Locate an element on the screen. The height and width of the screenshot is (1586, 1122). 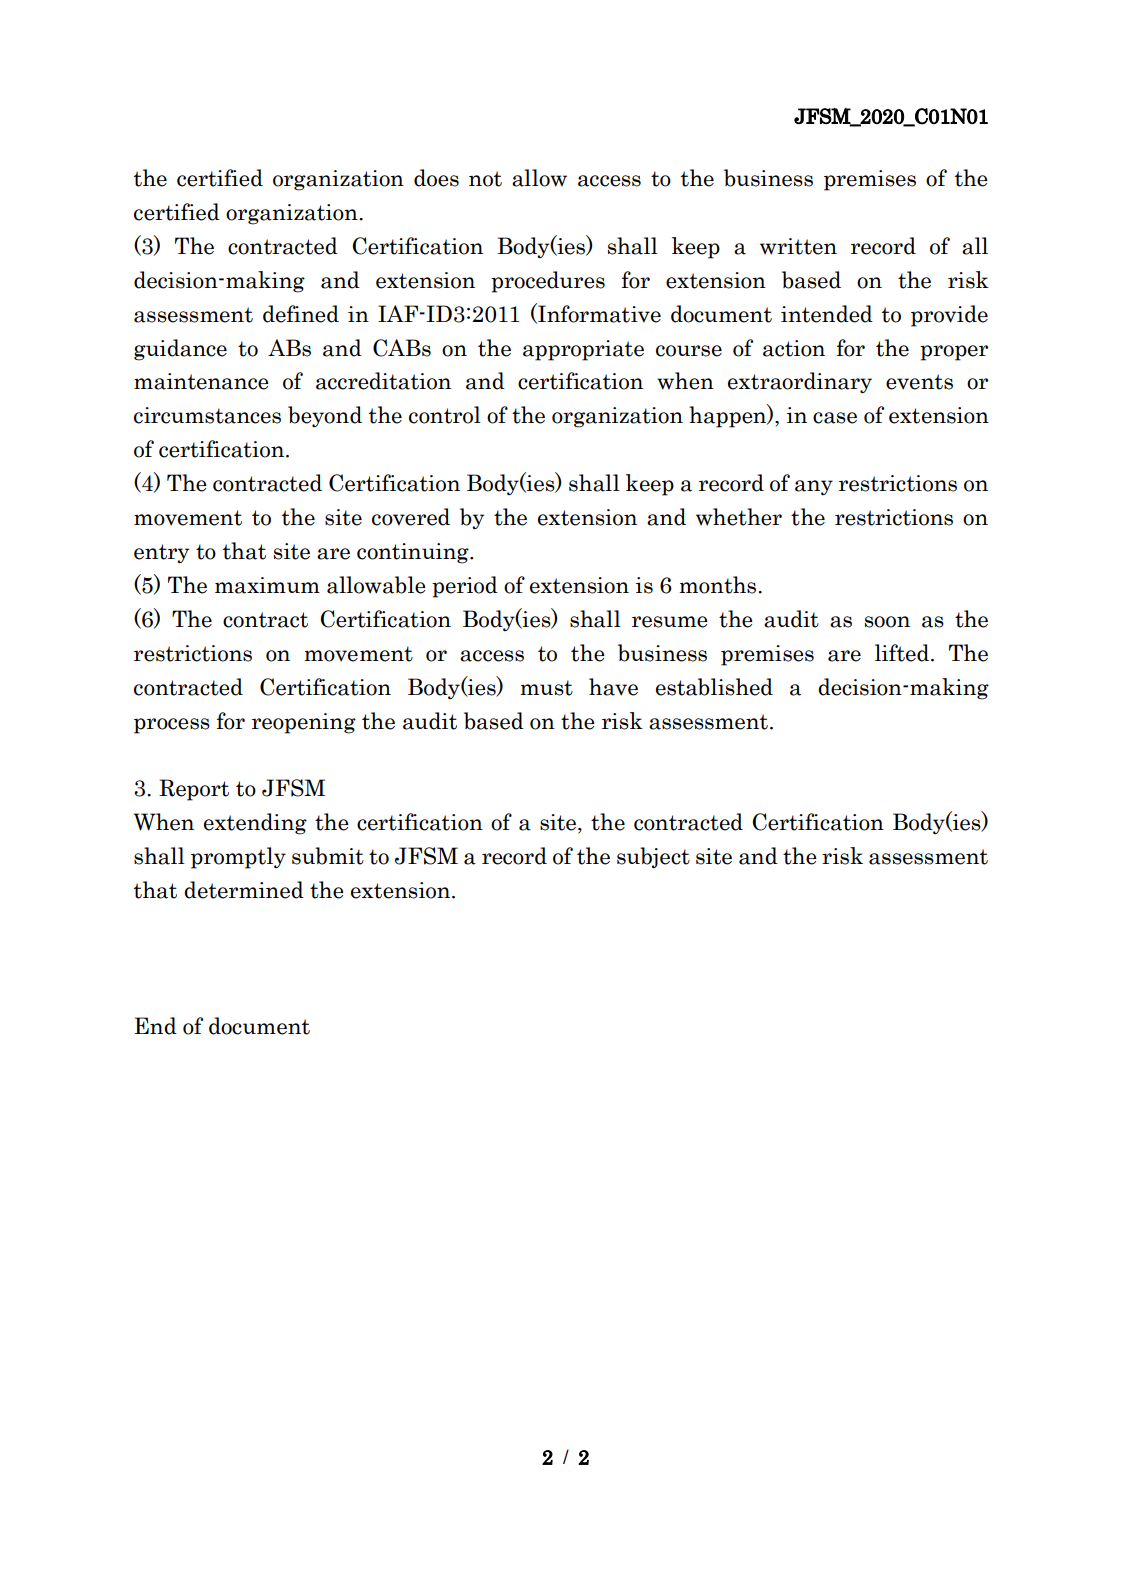
any is located at coordinates (814, 487).
